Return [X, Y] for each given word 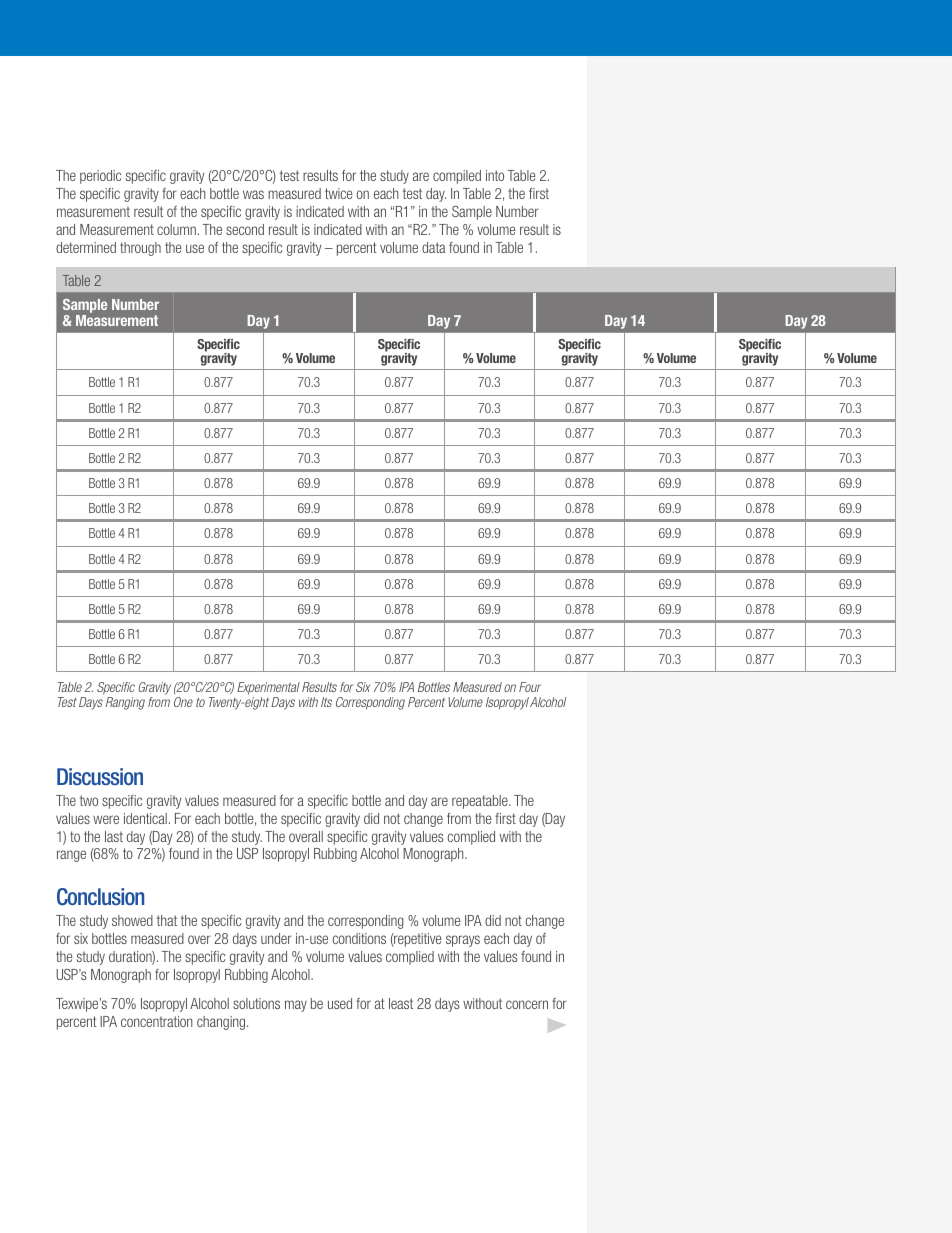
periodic [100, 177]
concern [527, 1004]
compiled [457, 177]
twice [339, 193]
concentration [156, 1021]
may [296, 1006]
